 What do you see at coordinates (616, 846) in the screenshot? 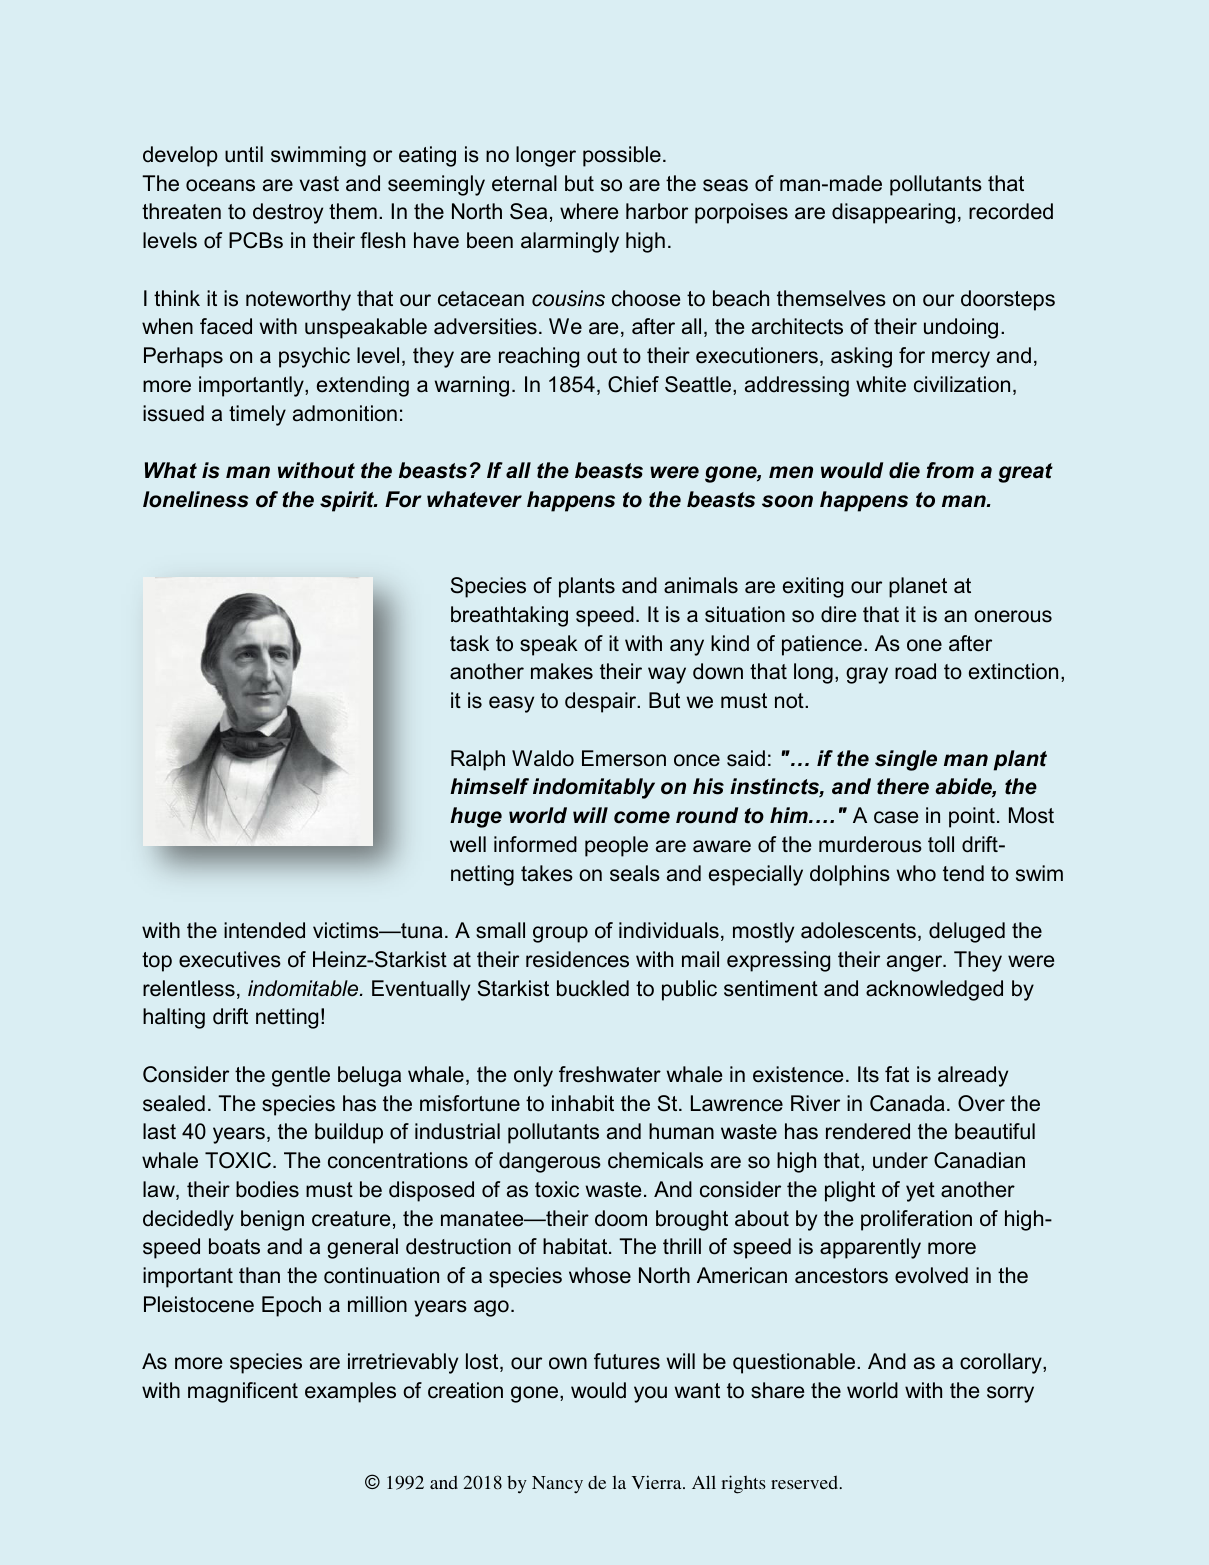
I see `people` at bounding box center [616, 846].
